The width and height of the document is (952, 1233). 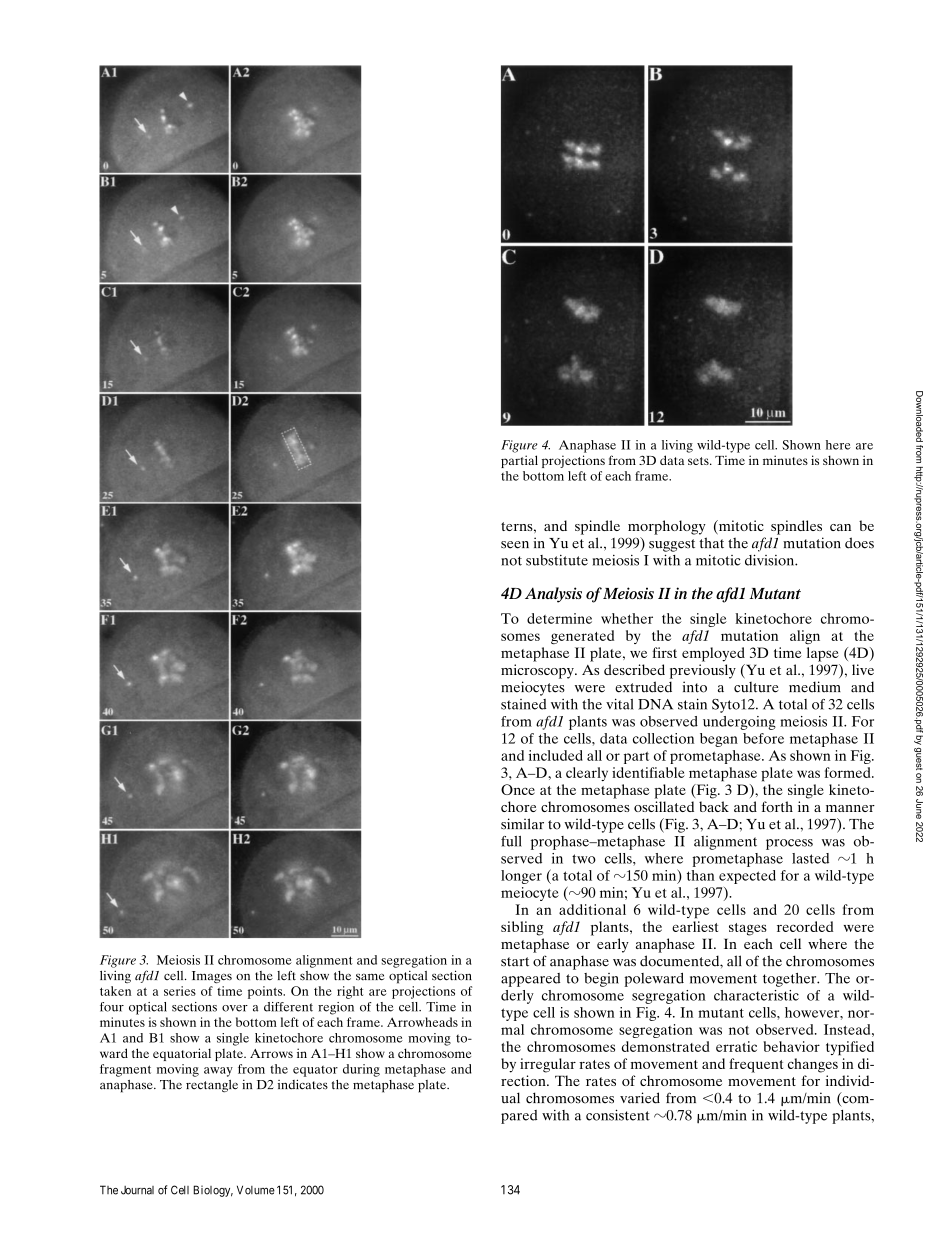 I want to click on sets, so click(x=699, y=461).
